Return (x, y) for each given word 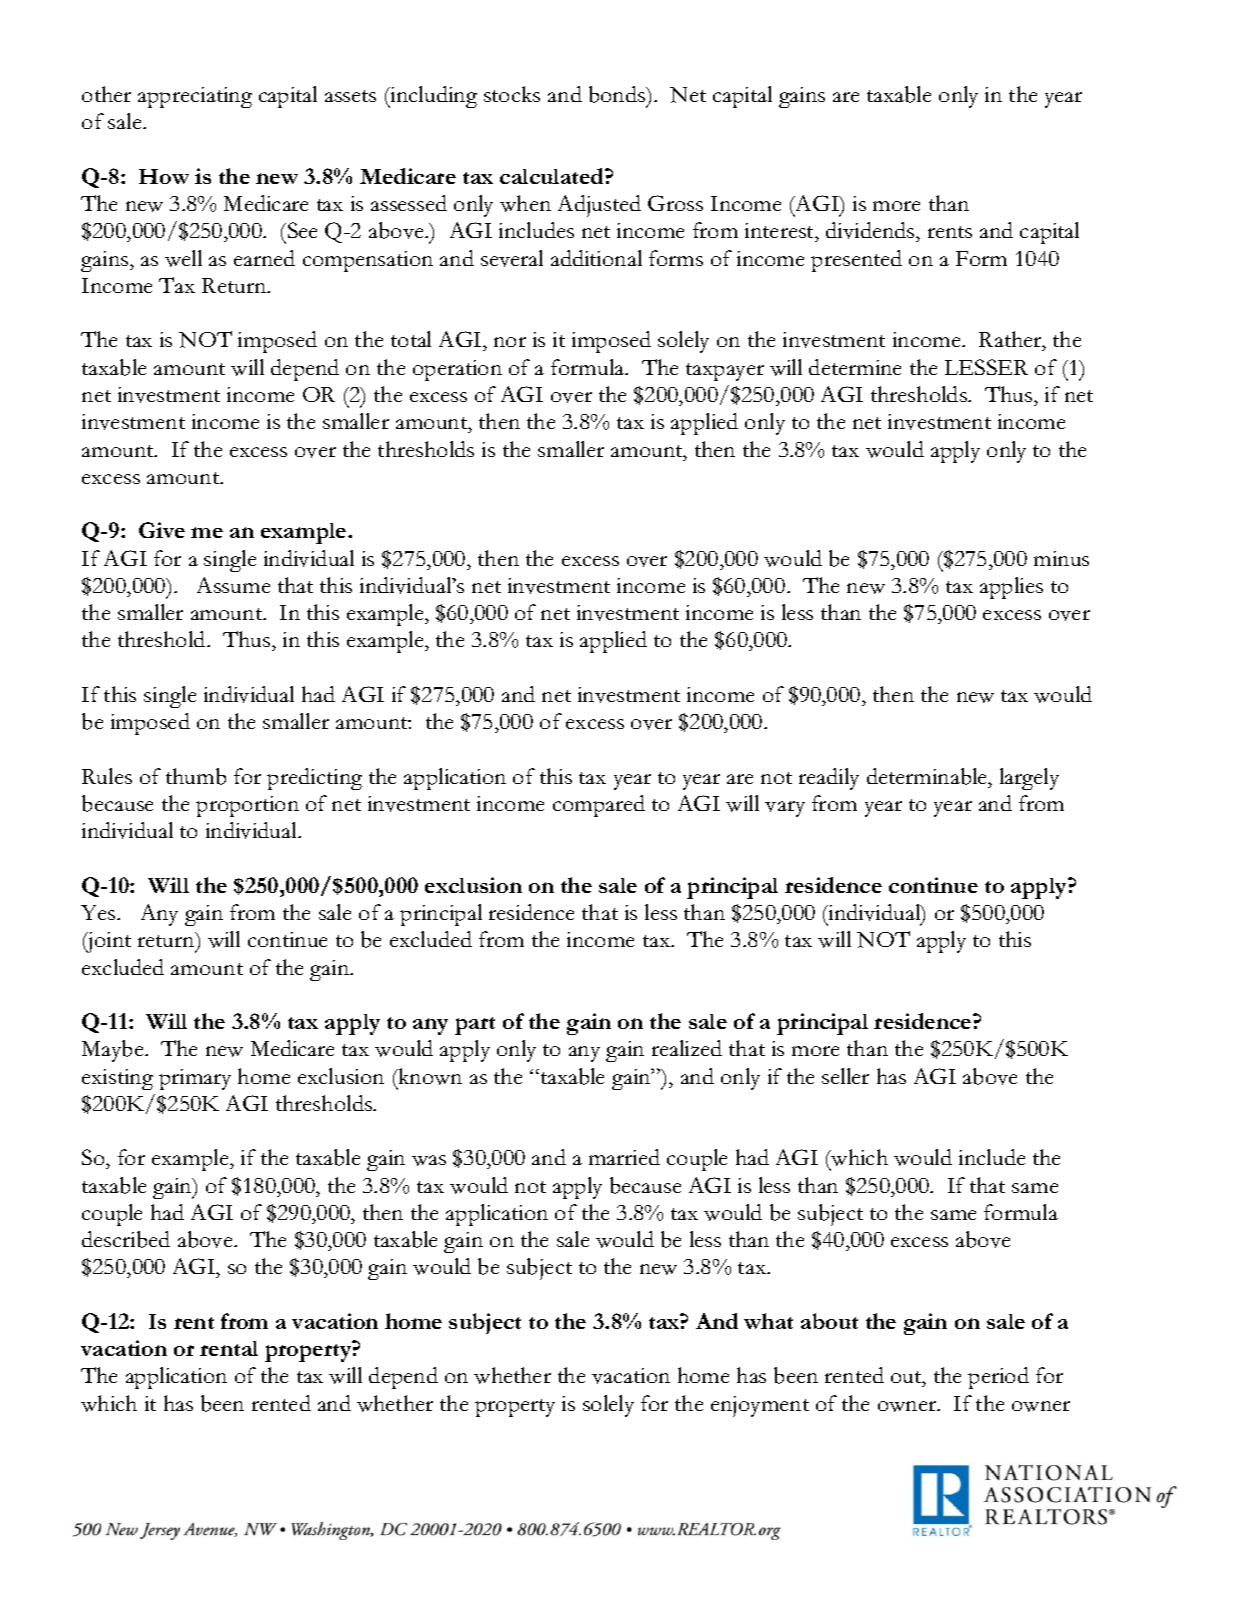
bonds (618, 96)
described (126, 1239)
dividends (871, 232)
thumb (196, 776)
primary (195, 1079)
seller (845, 1076)
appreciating (195, 97)
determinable (928, 776)
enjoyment (760, 1406)
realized (687, 1048)
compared (599, 806)
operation (457, 370)
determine (855, 367)
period (998, 1378)
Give (162, 530)
